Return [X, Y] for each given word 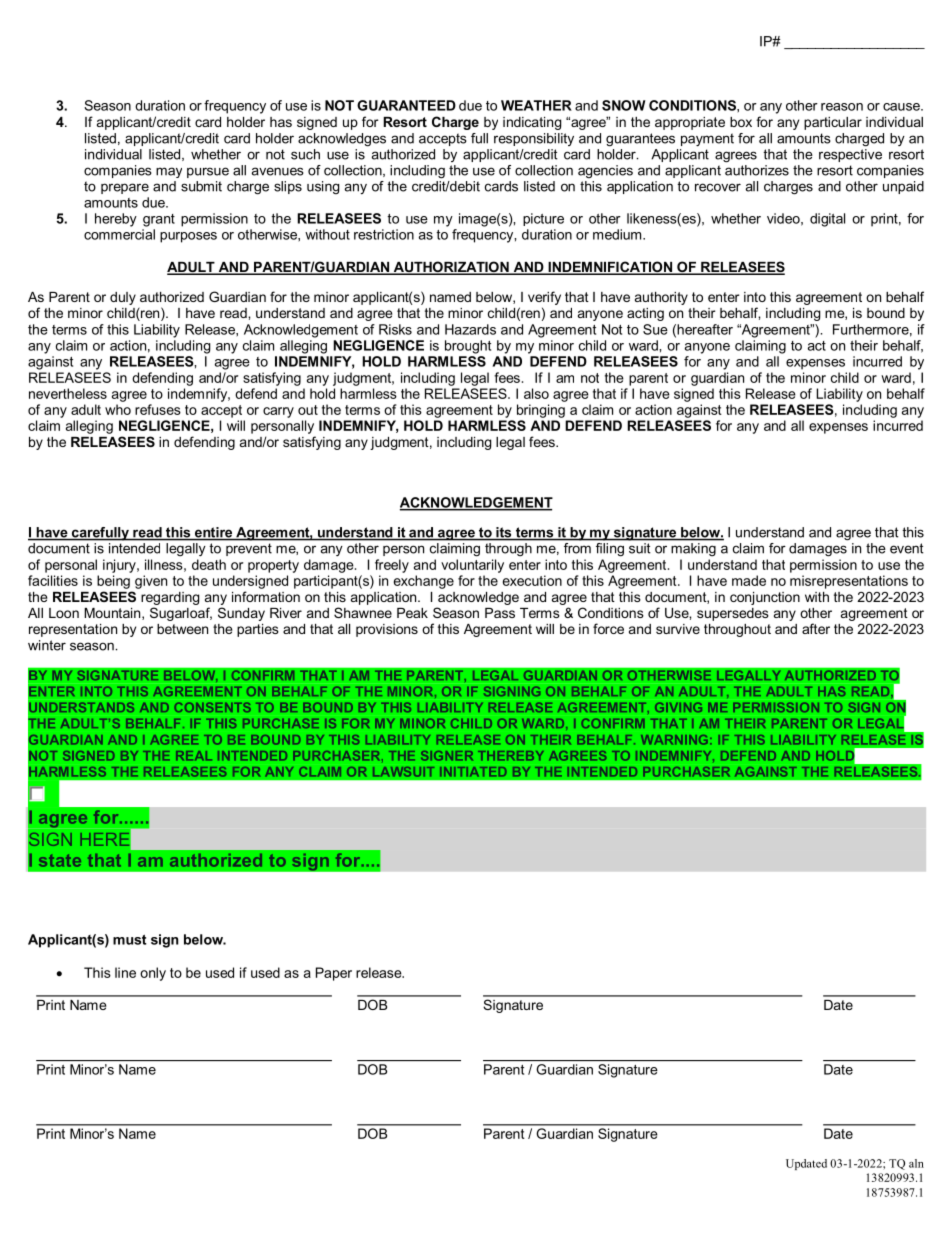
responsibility [534, 139]
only [153, 974]
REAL [194, 755]
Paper [334, 974]
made [749, 580]
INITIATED [473, 771]
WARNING [674, 740]
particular [833, 123]
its [504, 533]
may [169, 172]
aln [916, 1163]
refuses [158, 409]
